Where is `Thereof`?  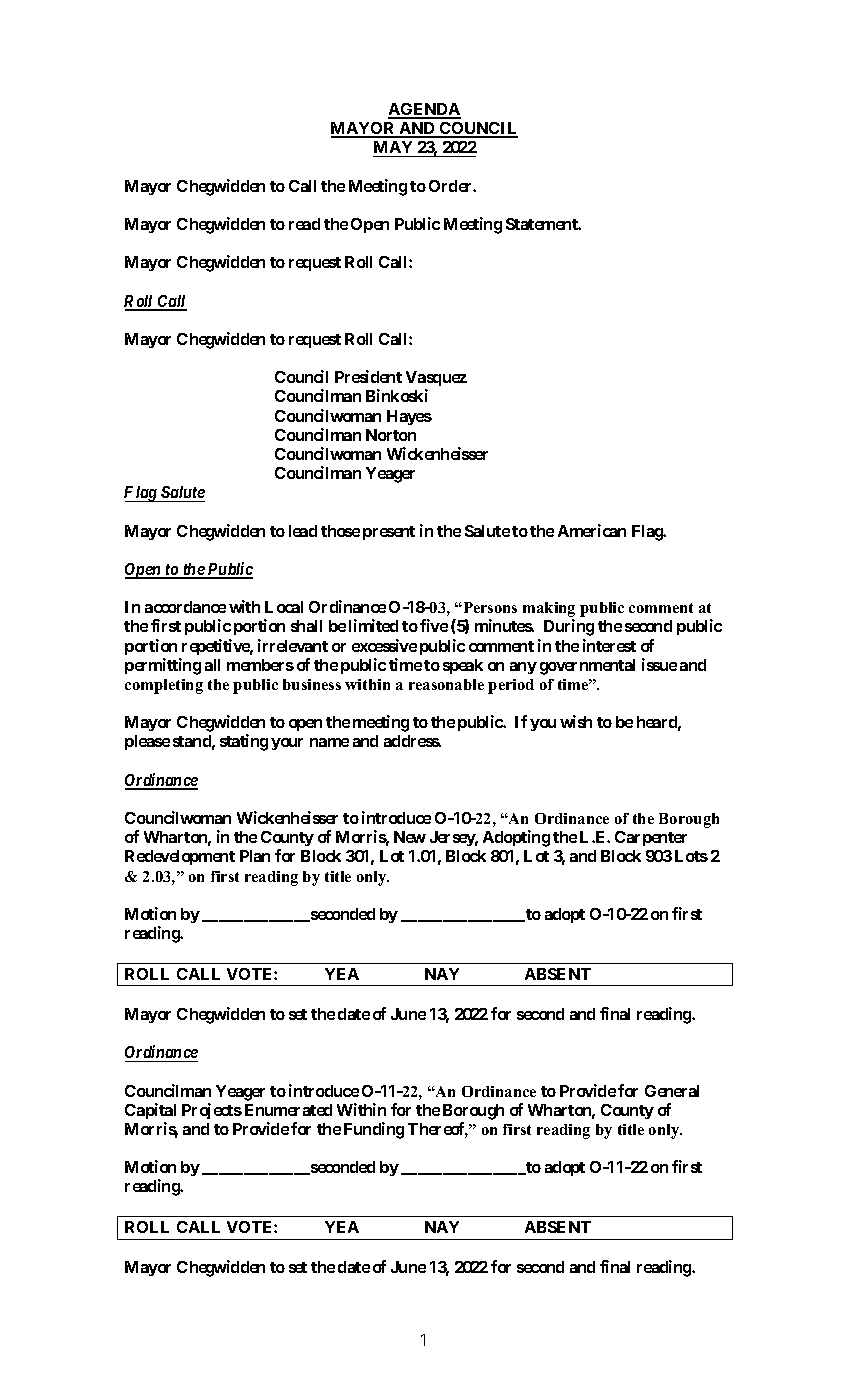 Thereof is located at coordinates (438, 1130).
